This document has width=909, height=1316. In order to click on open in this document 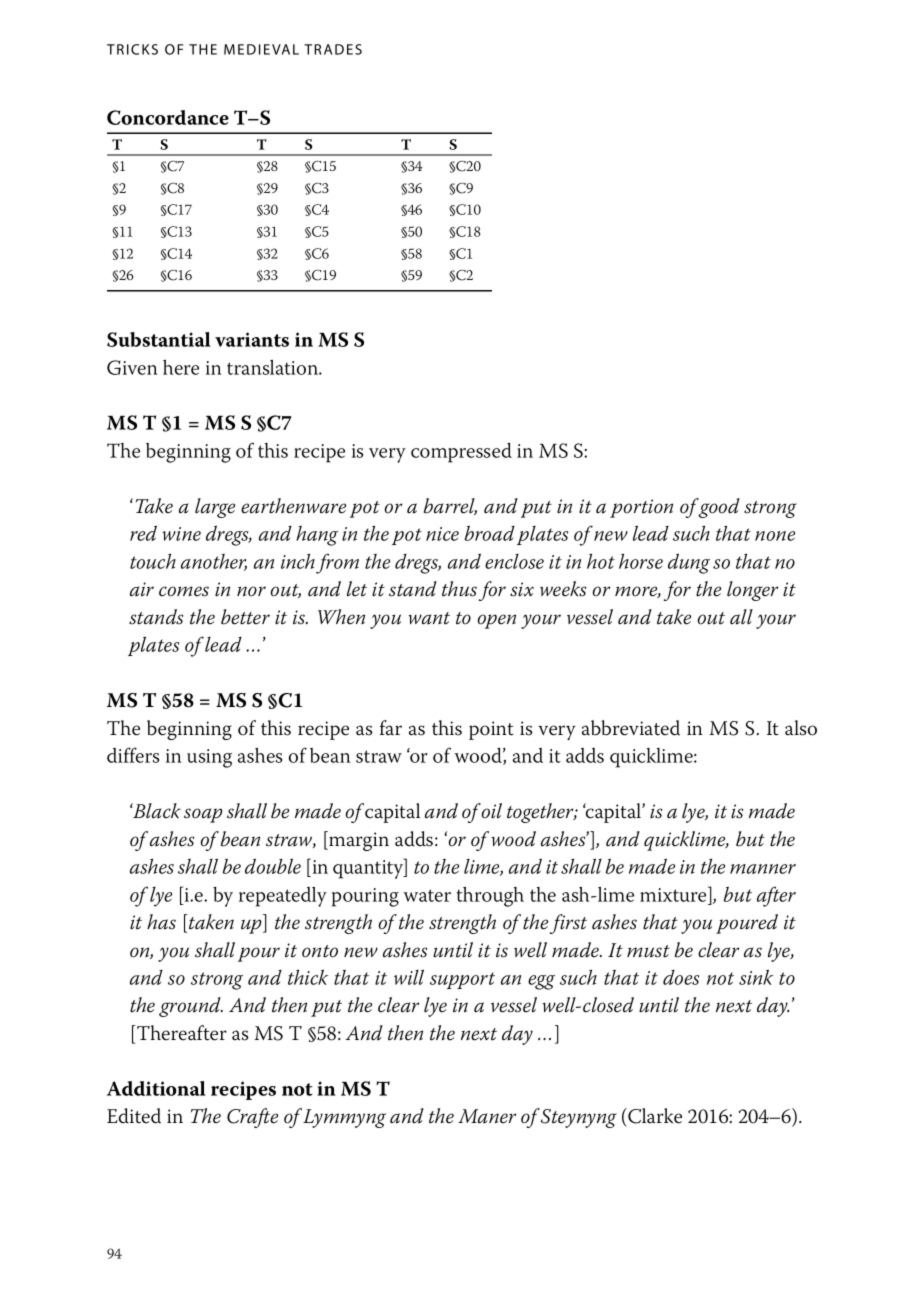, I will do `click(496, 621)`.
